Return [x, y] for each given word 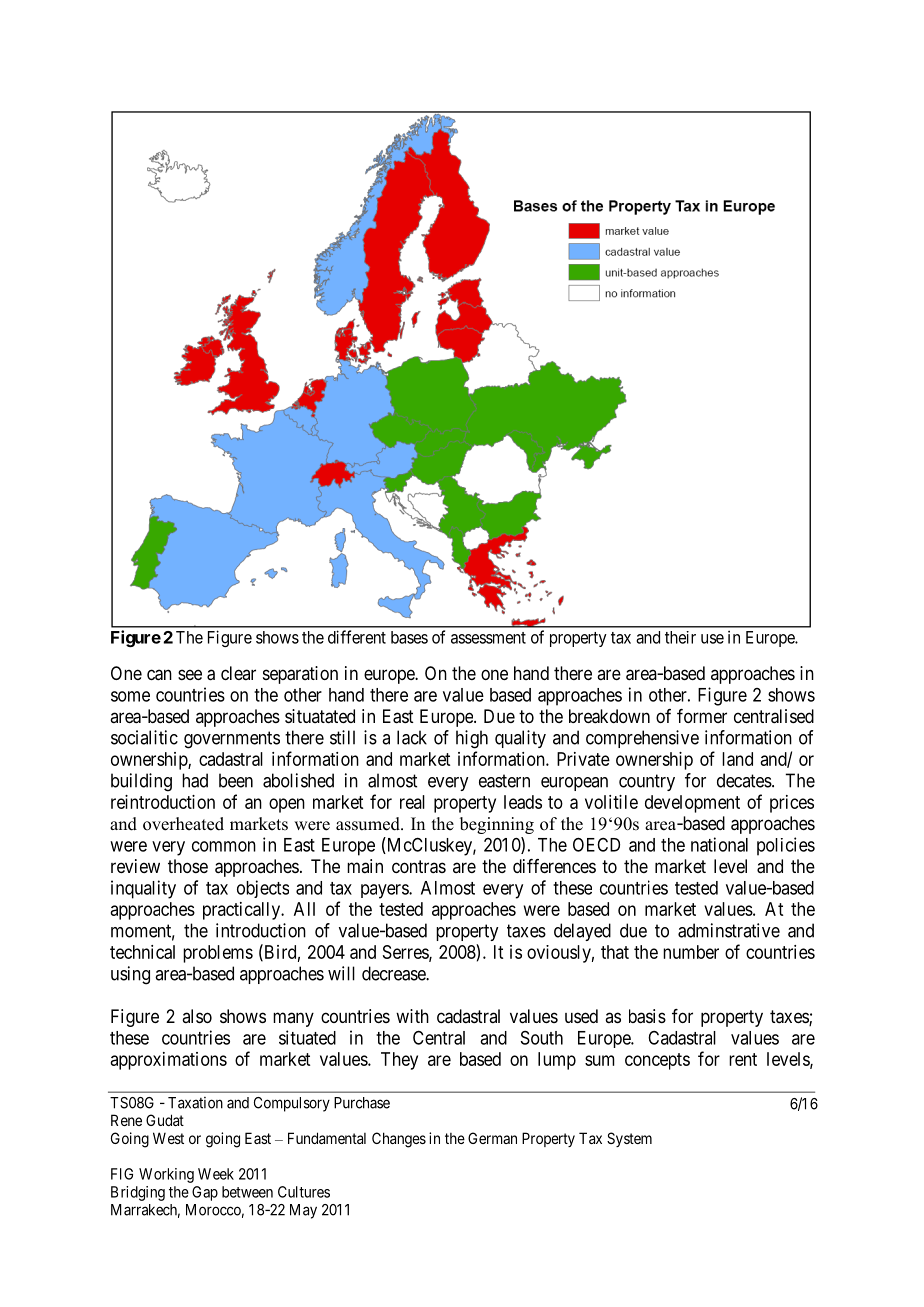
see [190, 674]
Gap [205, 1193]
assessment [488, 638]
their [680, 637]
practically [243, 911]
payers [385, 891]
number [691, 952]
